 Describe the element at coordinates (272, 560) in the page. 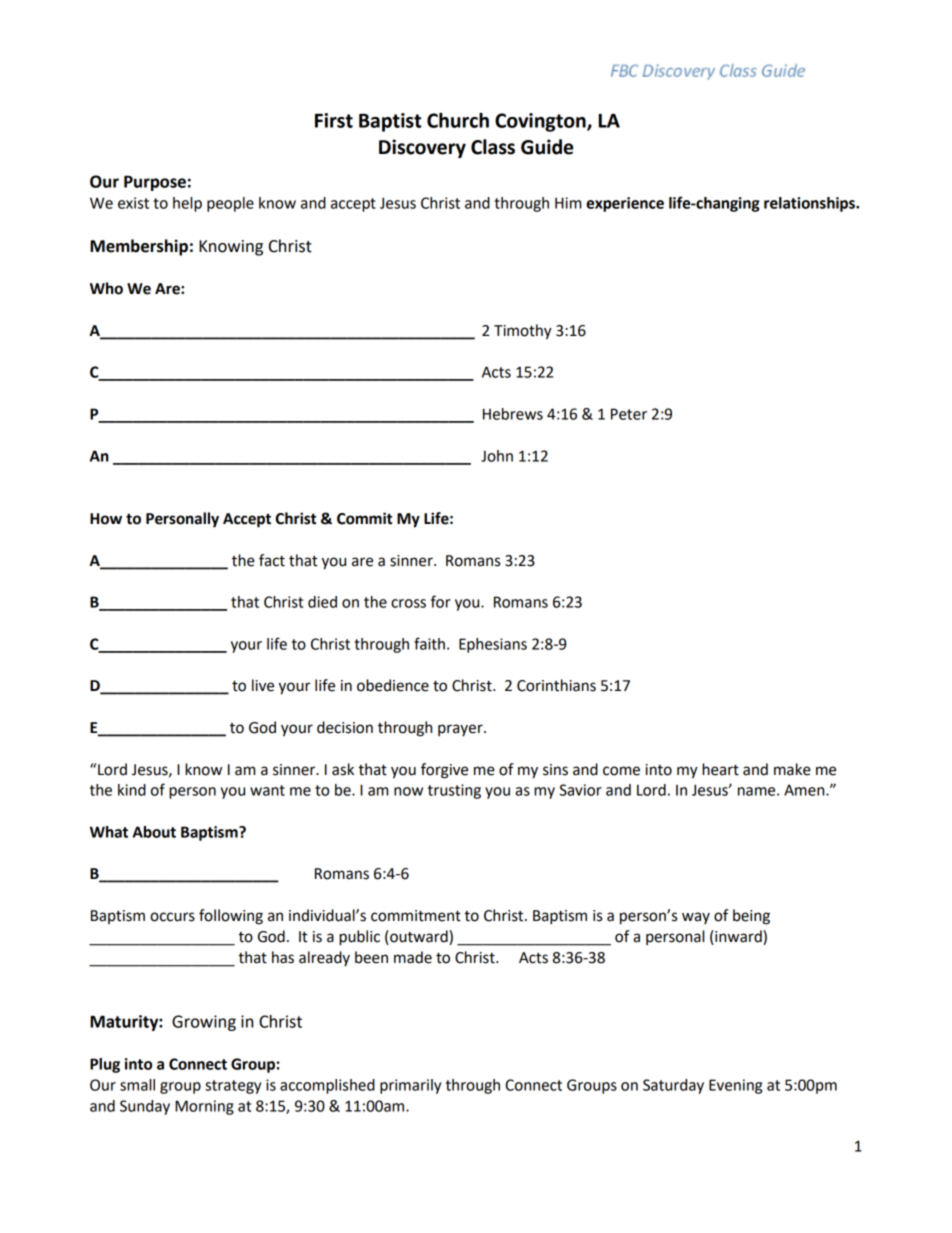

I see `fact` at that location.
